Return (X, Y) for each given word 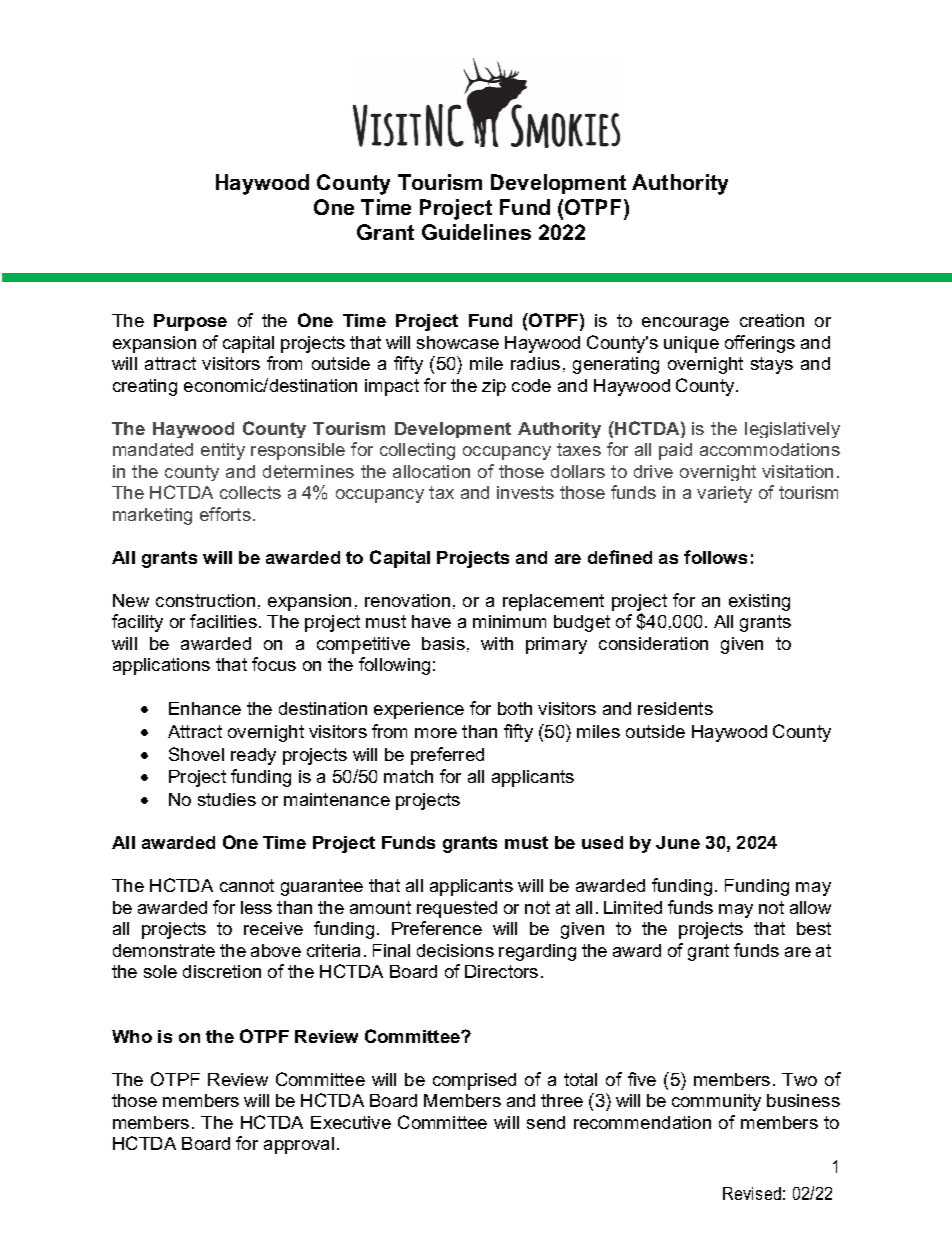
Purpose (190, 322)
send (546, 1122)
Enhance (205, 708)
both (515, 708)
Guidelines (476, 232)
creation (772, 320)
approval (299, 1145)
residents (675, 708)
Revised (752, 1193)
